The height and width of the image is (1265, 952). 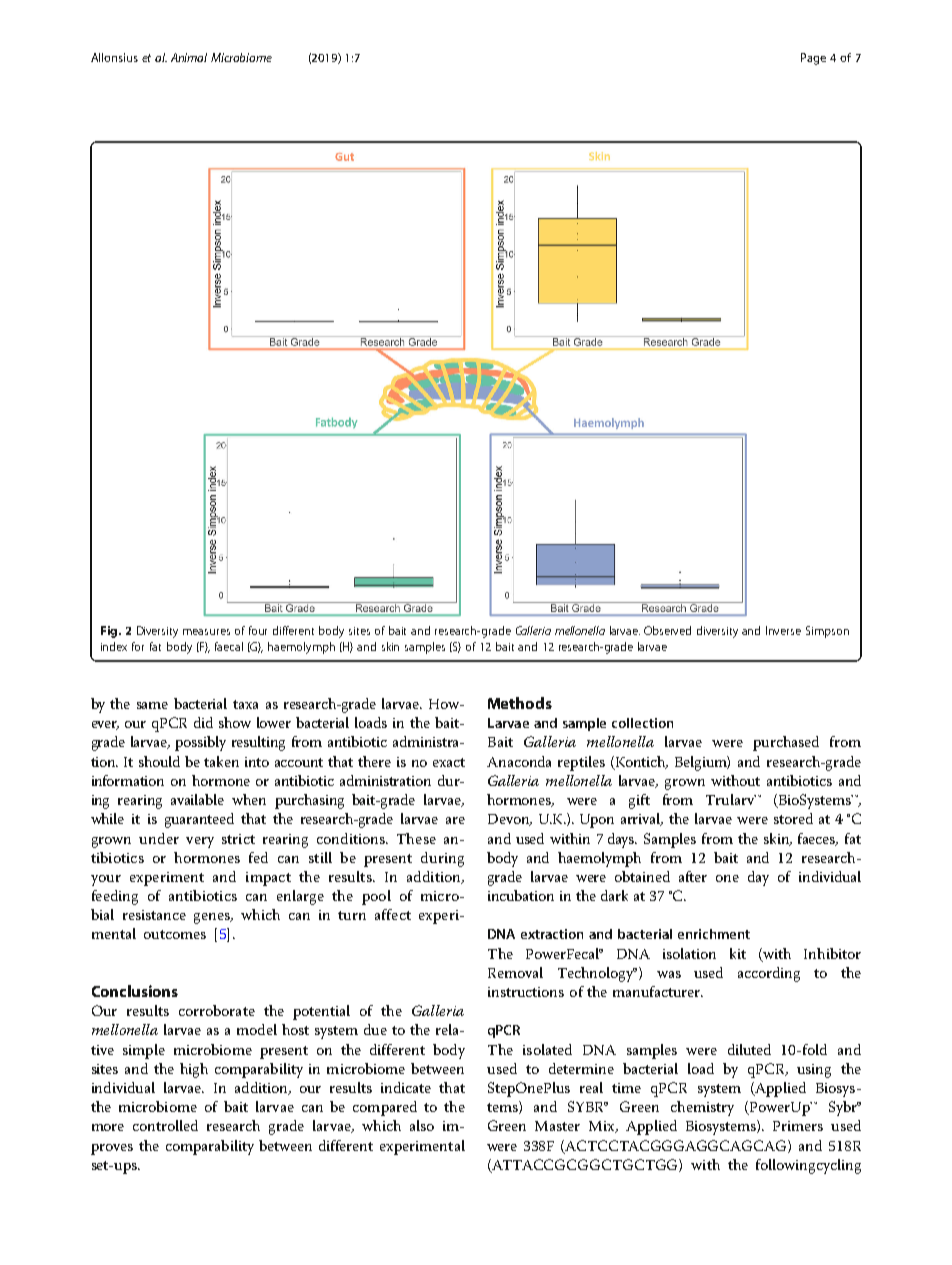 What do you see at coordinates (783, 630) in the image?
I see `Inverse` at bounding box center [783, 630].
